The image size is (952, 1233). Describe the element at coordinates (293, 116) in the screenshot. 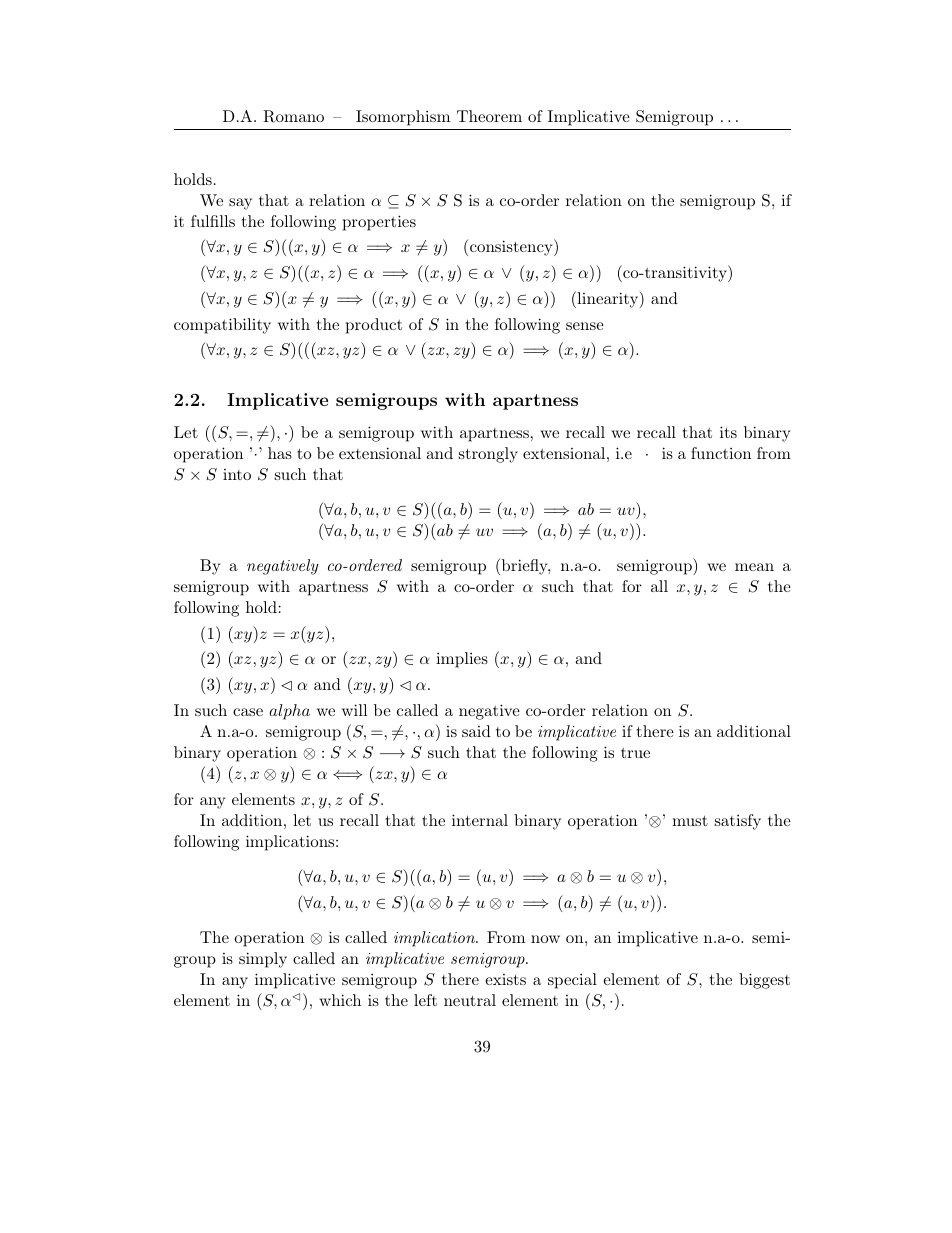

I see `Romano` at that location.
